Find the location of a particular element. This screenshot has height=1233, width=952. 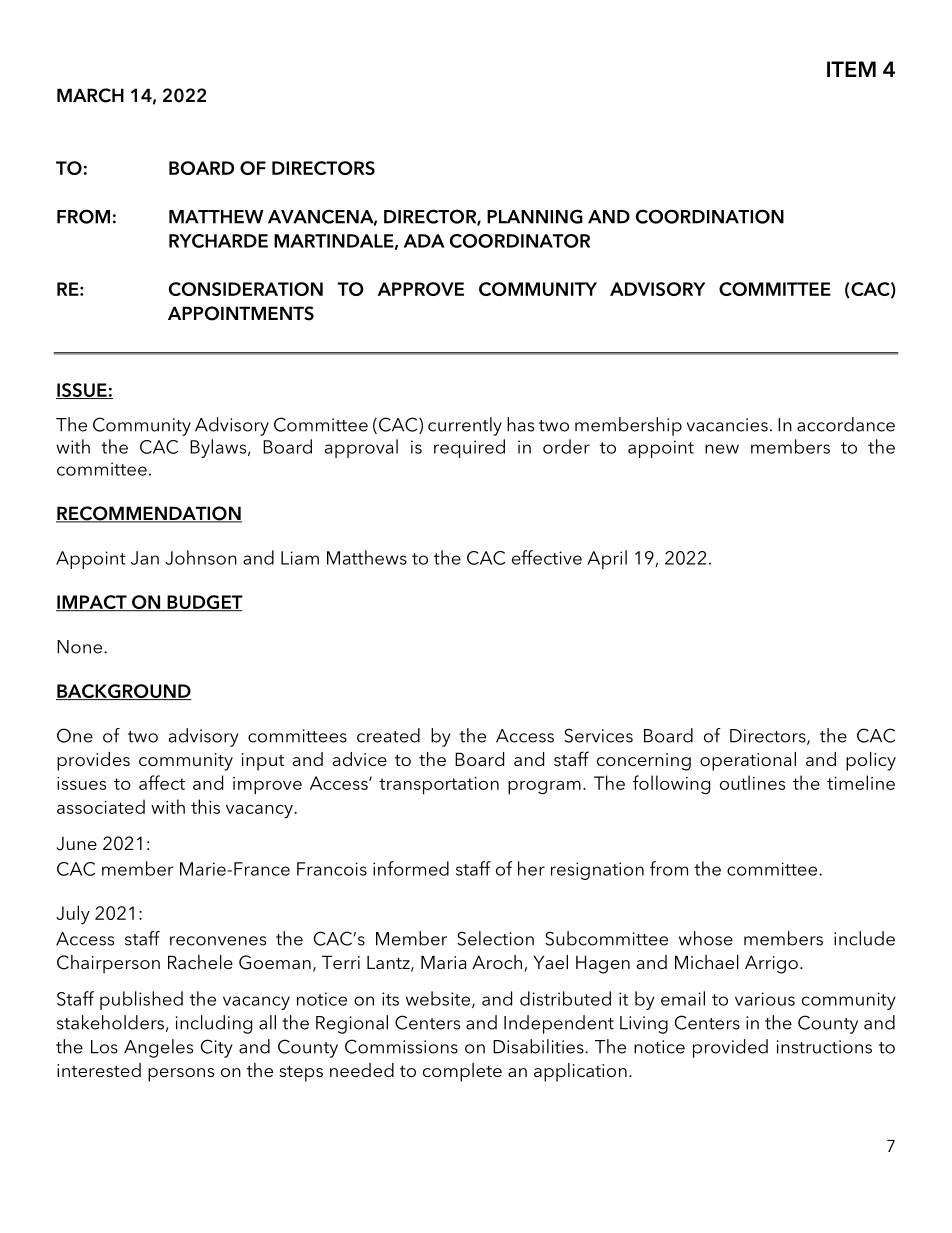

operational is located at coordinates (748, 761).
